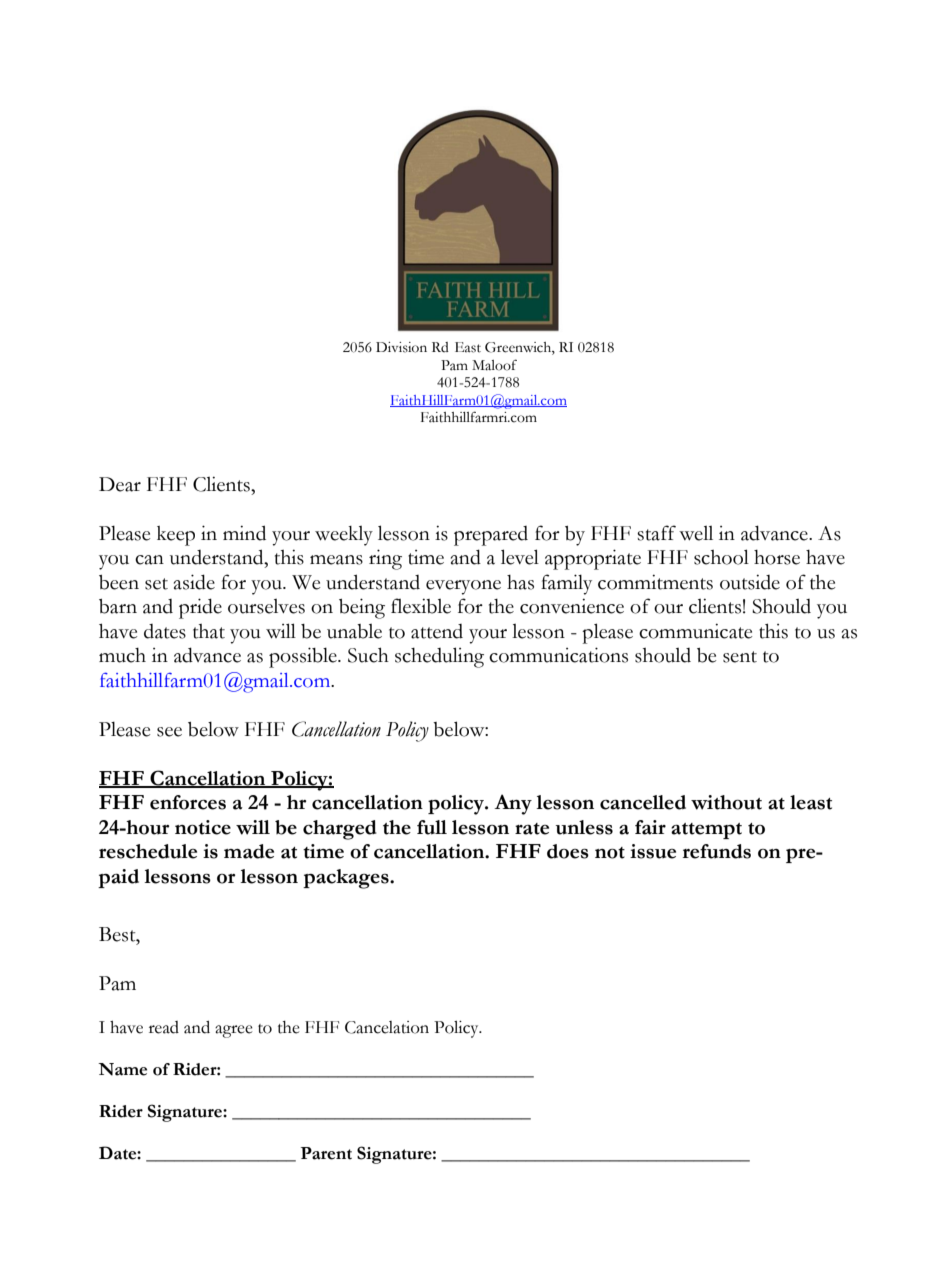 The width and height of the page is (952, 1272). What do you see at coordinates (148, 851) in the page?
I see `reschedule` at bounding box center [148, 851].
